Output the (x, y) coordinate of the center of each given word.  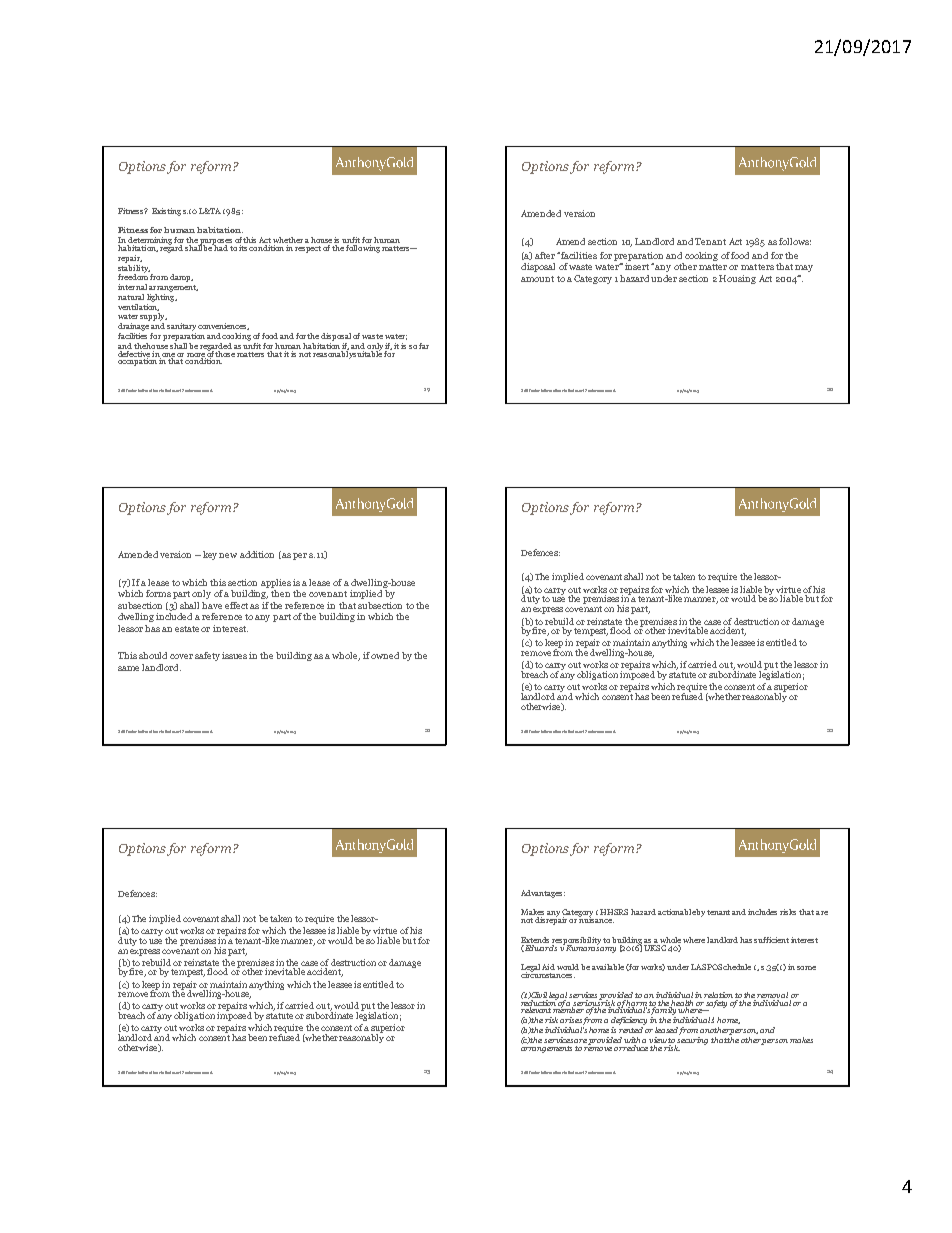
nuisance (596, 919)
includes (762, 912)
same (128, 668)
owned (385, 655)
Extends (535, 940)
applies (276, 583)
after (545, 255)
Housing (737, 279)
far (424, 346)
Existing (166, 212)
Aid (548, 967)
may (804, 268)
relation (718, 995)
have (212, 605)
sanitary (181, 327)
